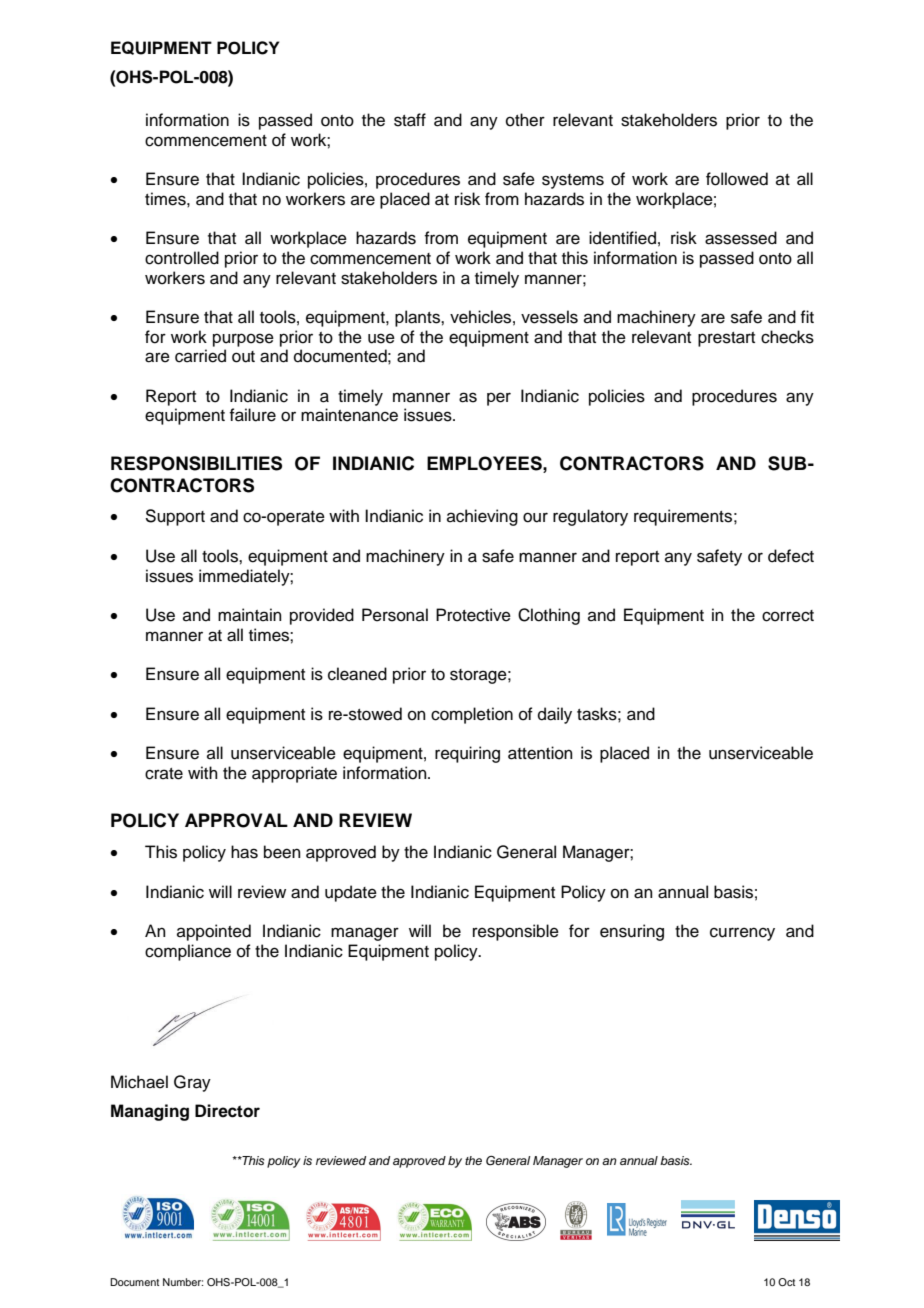 The height and width of the screenshot is (1308, 924). Describe the element at coordinates (525, 120) in the screenshot. I see `other` at that location.
